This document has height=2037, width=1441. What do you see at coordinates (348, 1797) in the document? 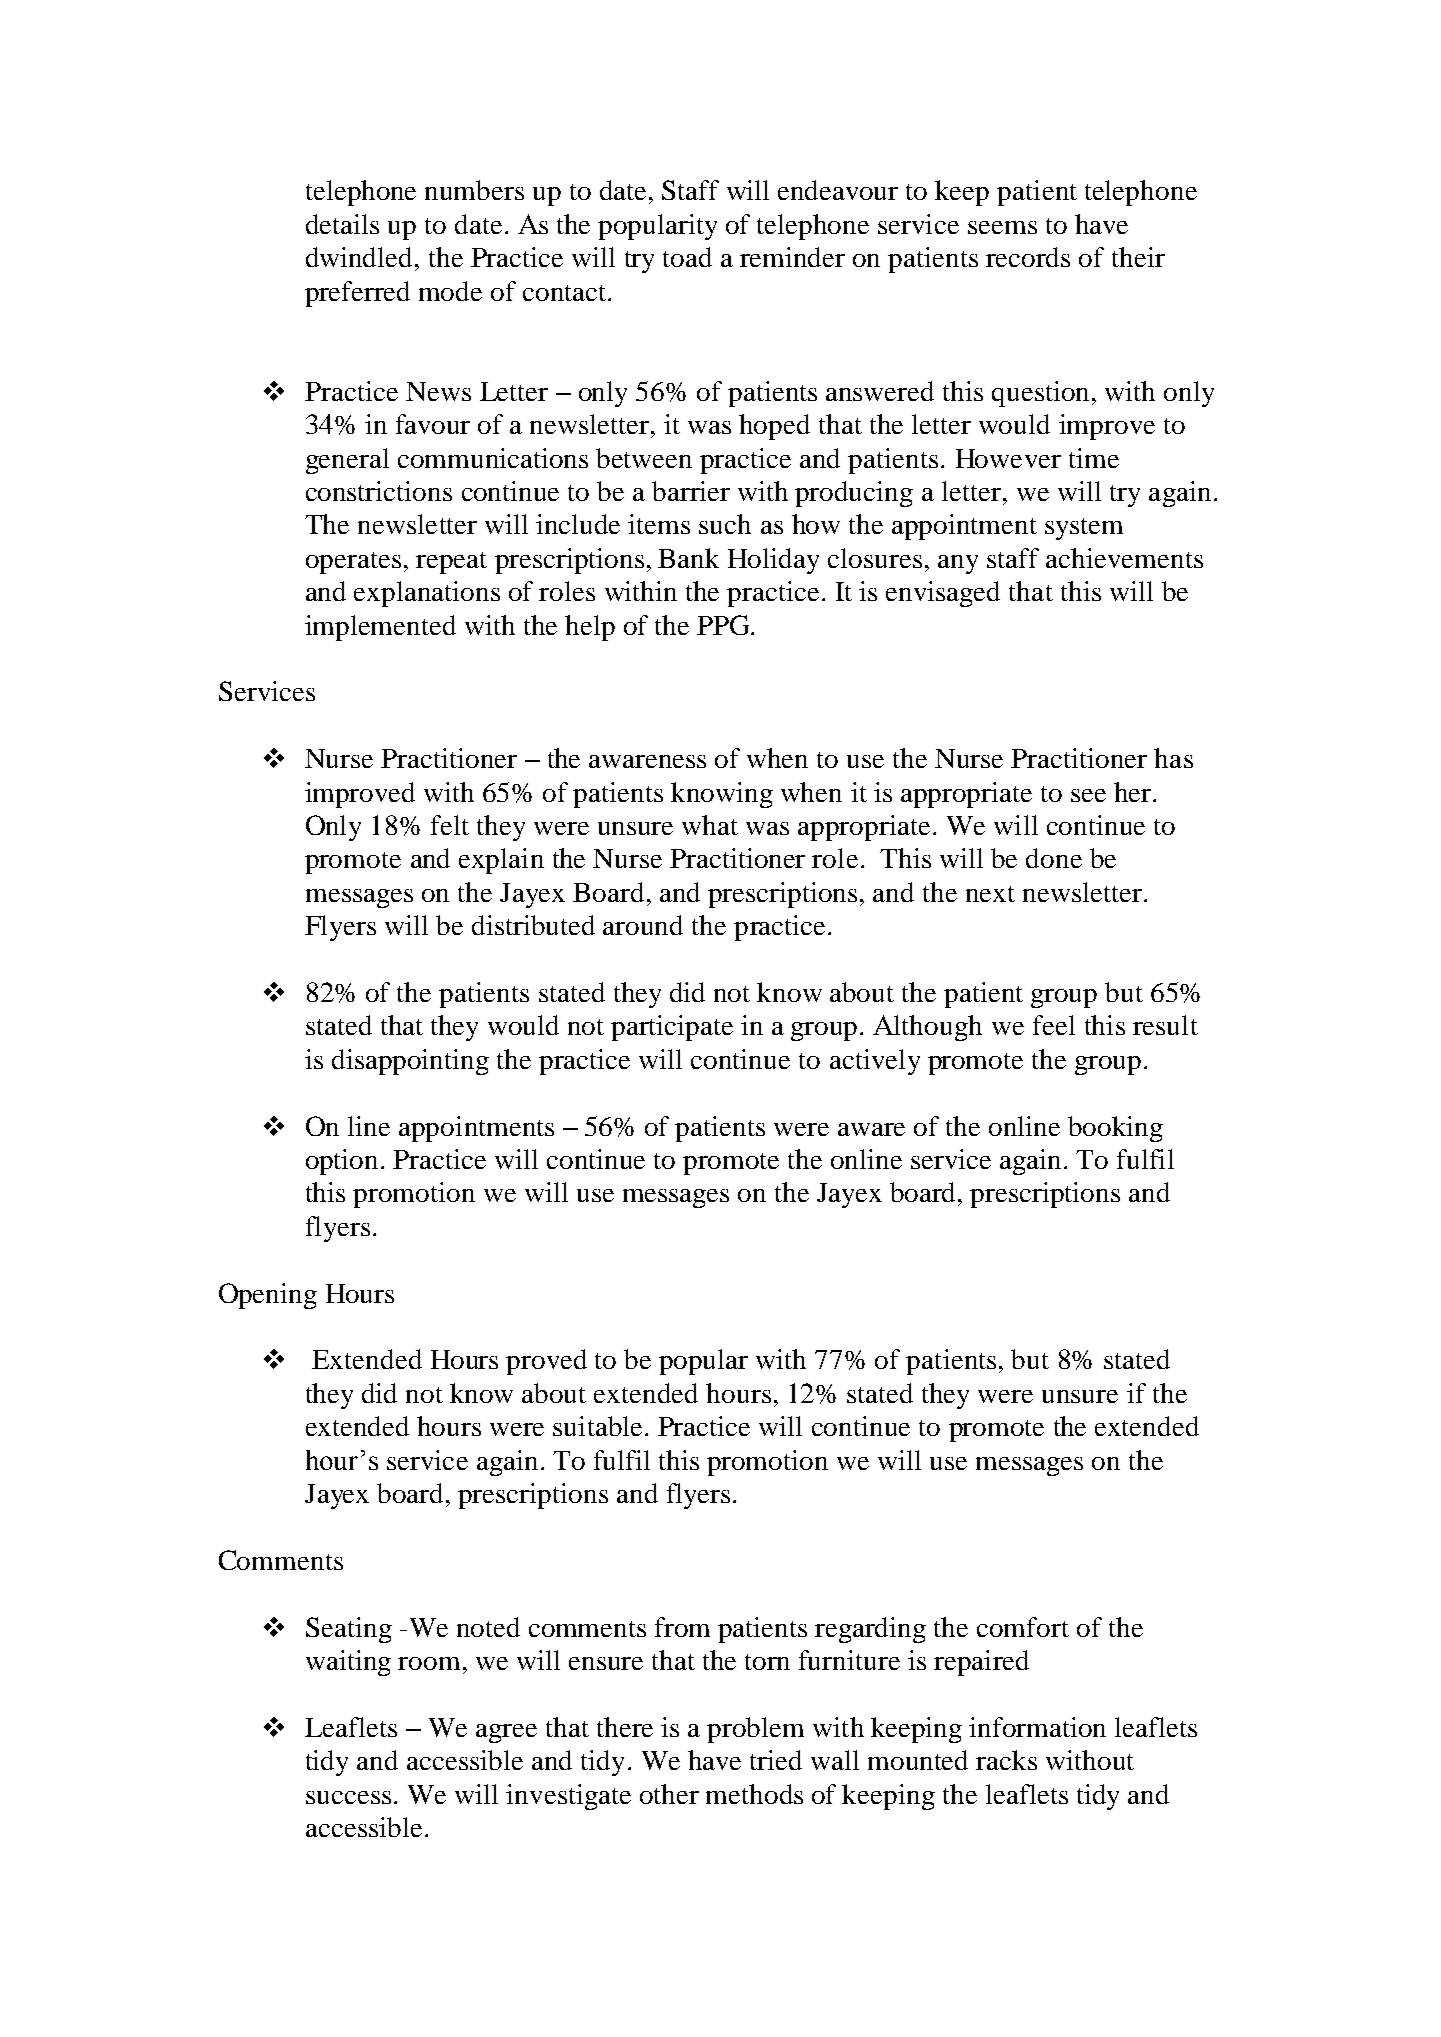
I see `success` at bounding box center [348, 1797].
